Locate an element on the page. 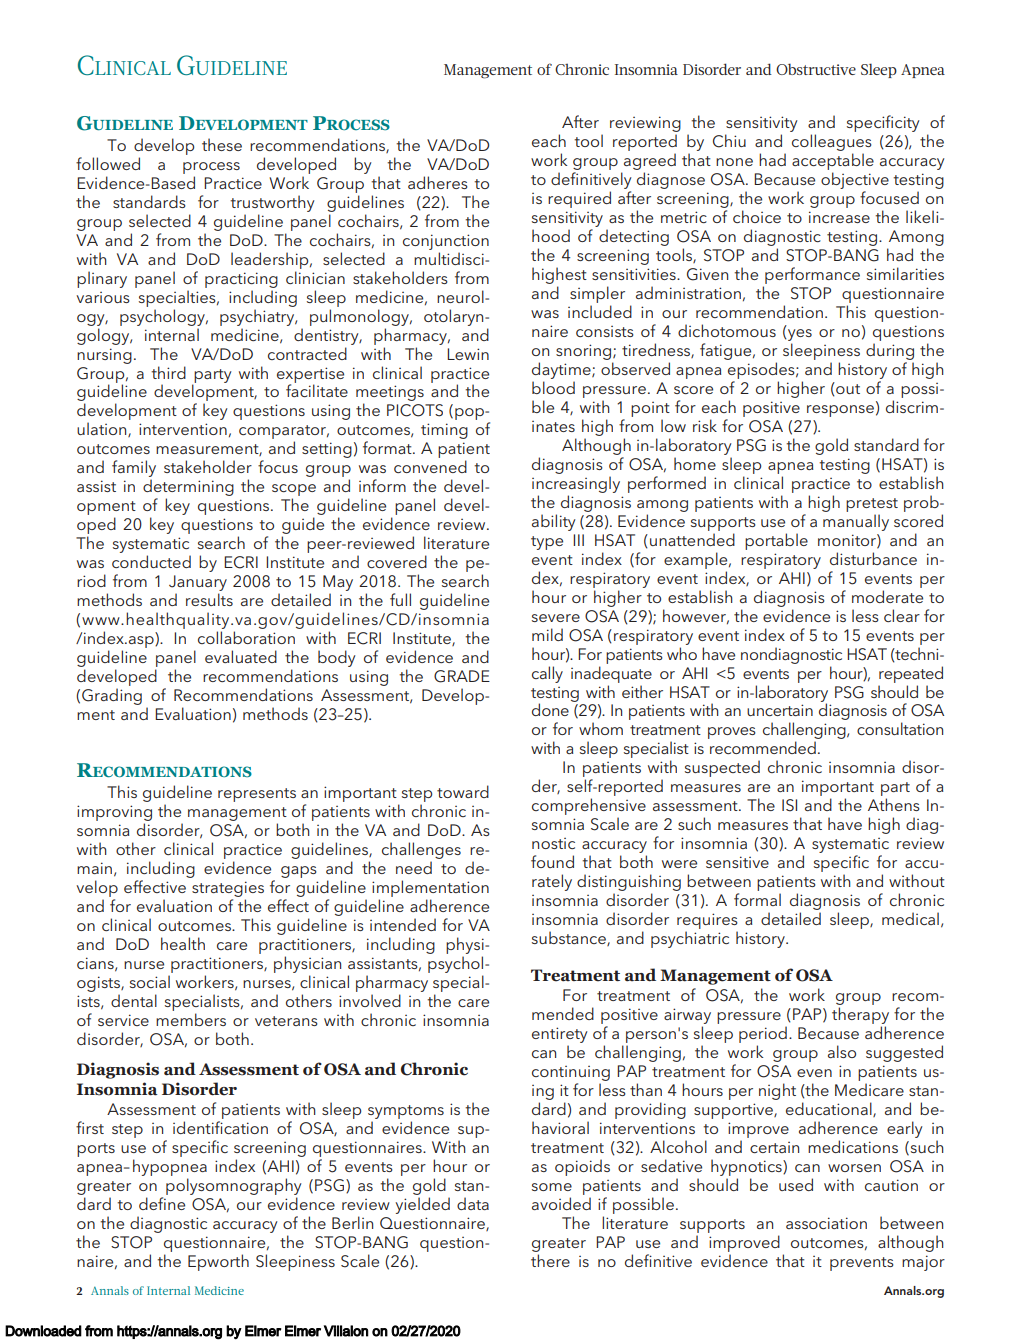 Image resolution: width=1023 pixels, height=1341 pixels. type is located at coordinates (547, 543).
